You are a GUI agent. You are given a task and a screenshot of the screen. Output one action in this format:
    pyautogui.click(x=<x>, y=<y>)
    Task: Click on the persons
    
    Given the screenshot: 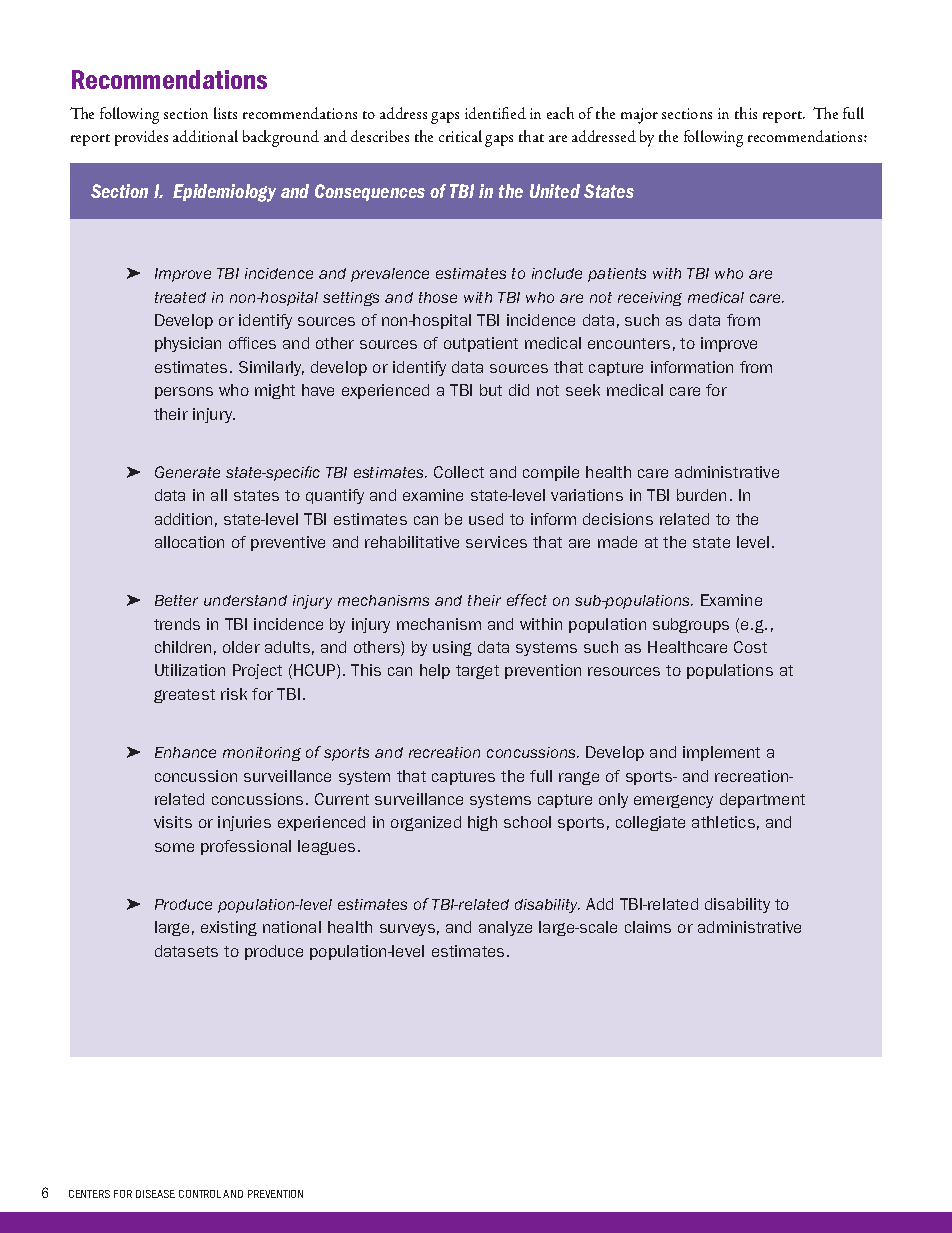 What is the action you would take?
    pyautogui.click(x=184, y=393)
